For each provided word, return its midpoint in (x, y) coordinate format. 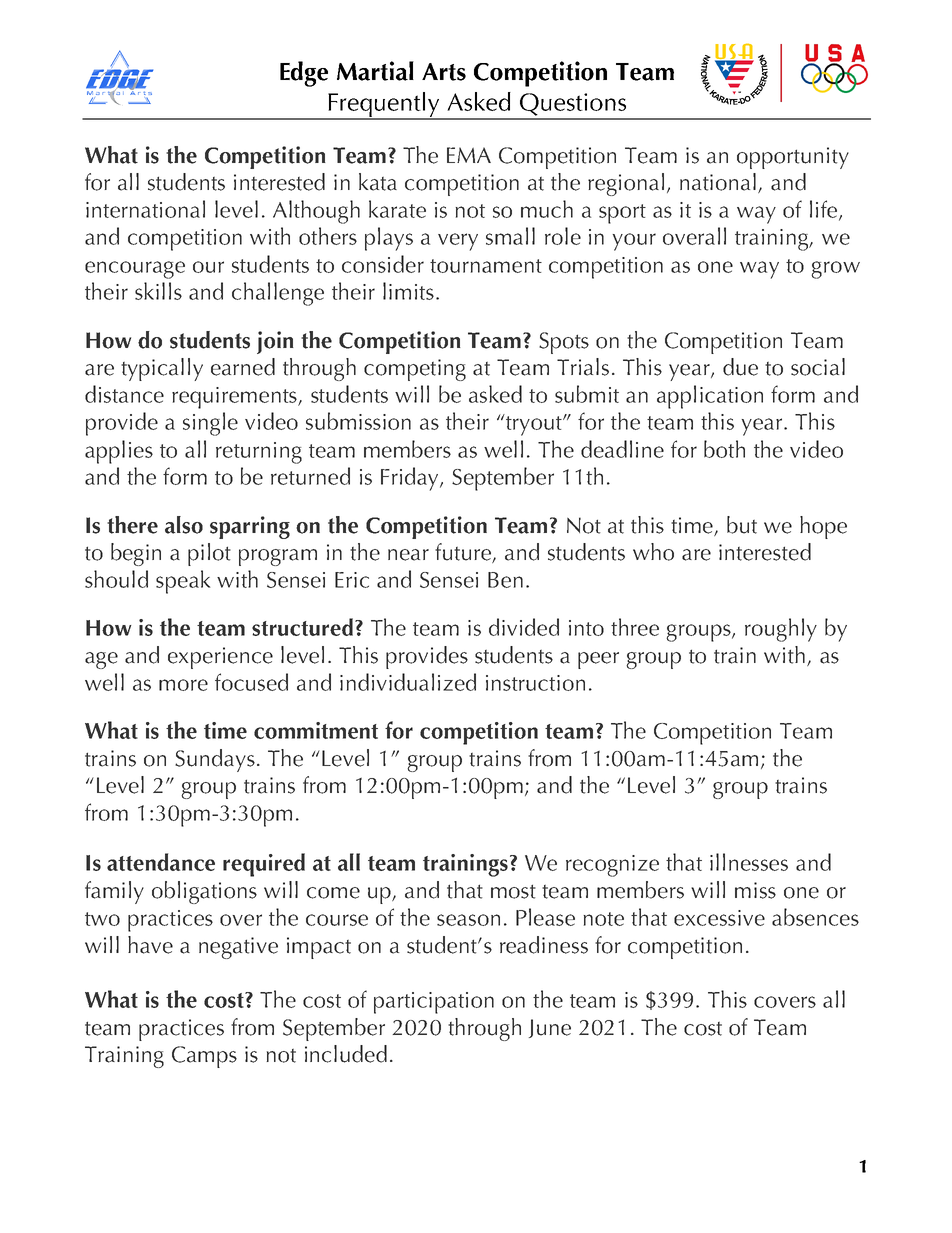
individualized (408, 682)
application (710, 397)
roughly (781, 630)
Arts (444, 72)
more (183, 685)
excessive (719, 918)
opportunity (793, 158)
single (210, 424)
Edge (304, 74)
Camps (204, 1057)
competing (415, 370)
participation (434, 1003)
